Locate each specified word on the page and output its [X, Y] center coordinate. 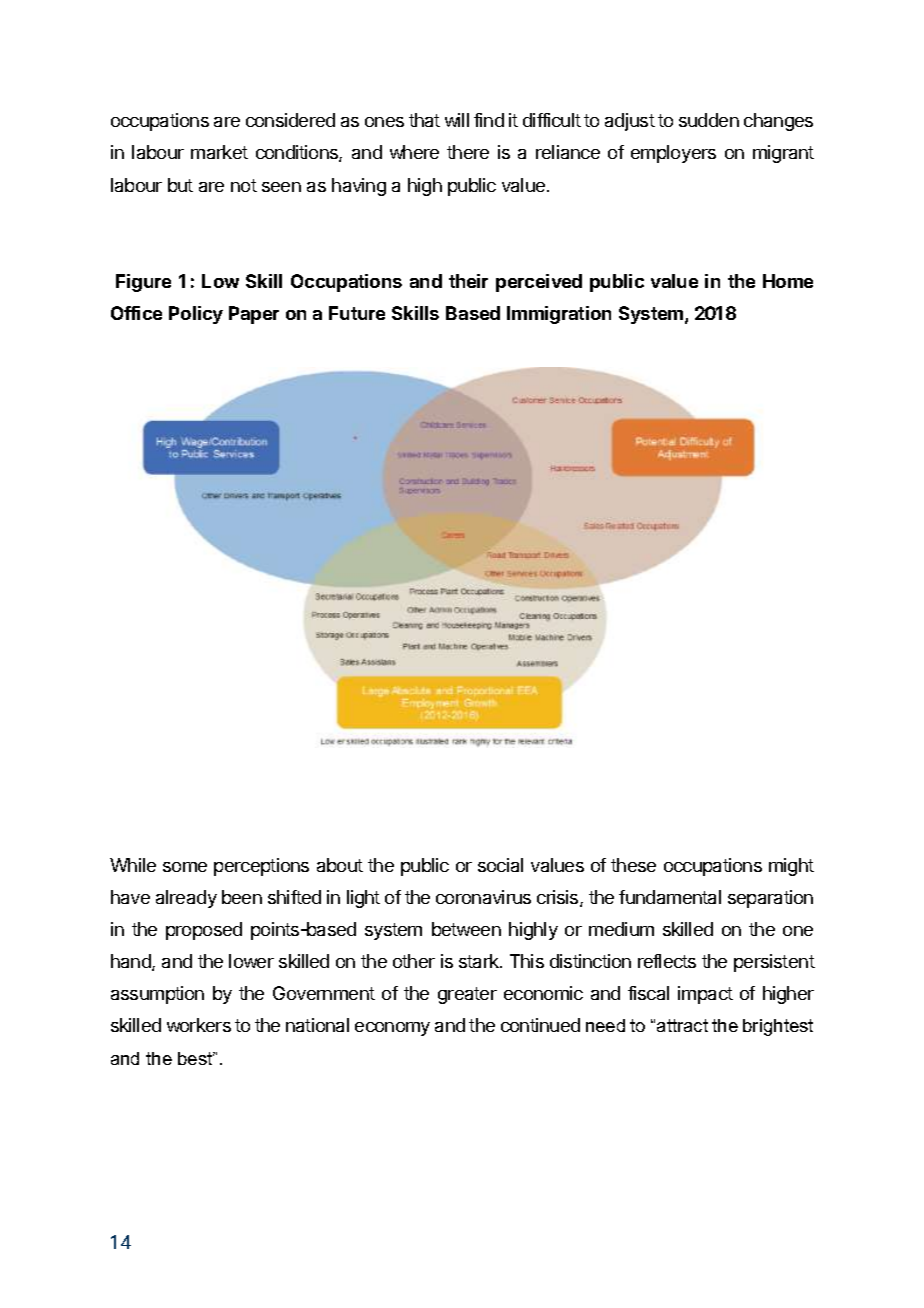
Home [788, 281]
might [791, 867]
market [219, 152]
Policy [196, 315]
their [468, 281]
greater [467, 995]
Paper [254, 315]
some [185, 867]
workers [199, 1025]
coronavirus [483, 897]
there [468, 152]
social [500, 865]
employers [673, 154]
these [633, 865]
